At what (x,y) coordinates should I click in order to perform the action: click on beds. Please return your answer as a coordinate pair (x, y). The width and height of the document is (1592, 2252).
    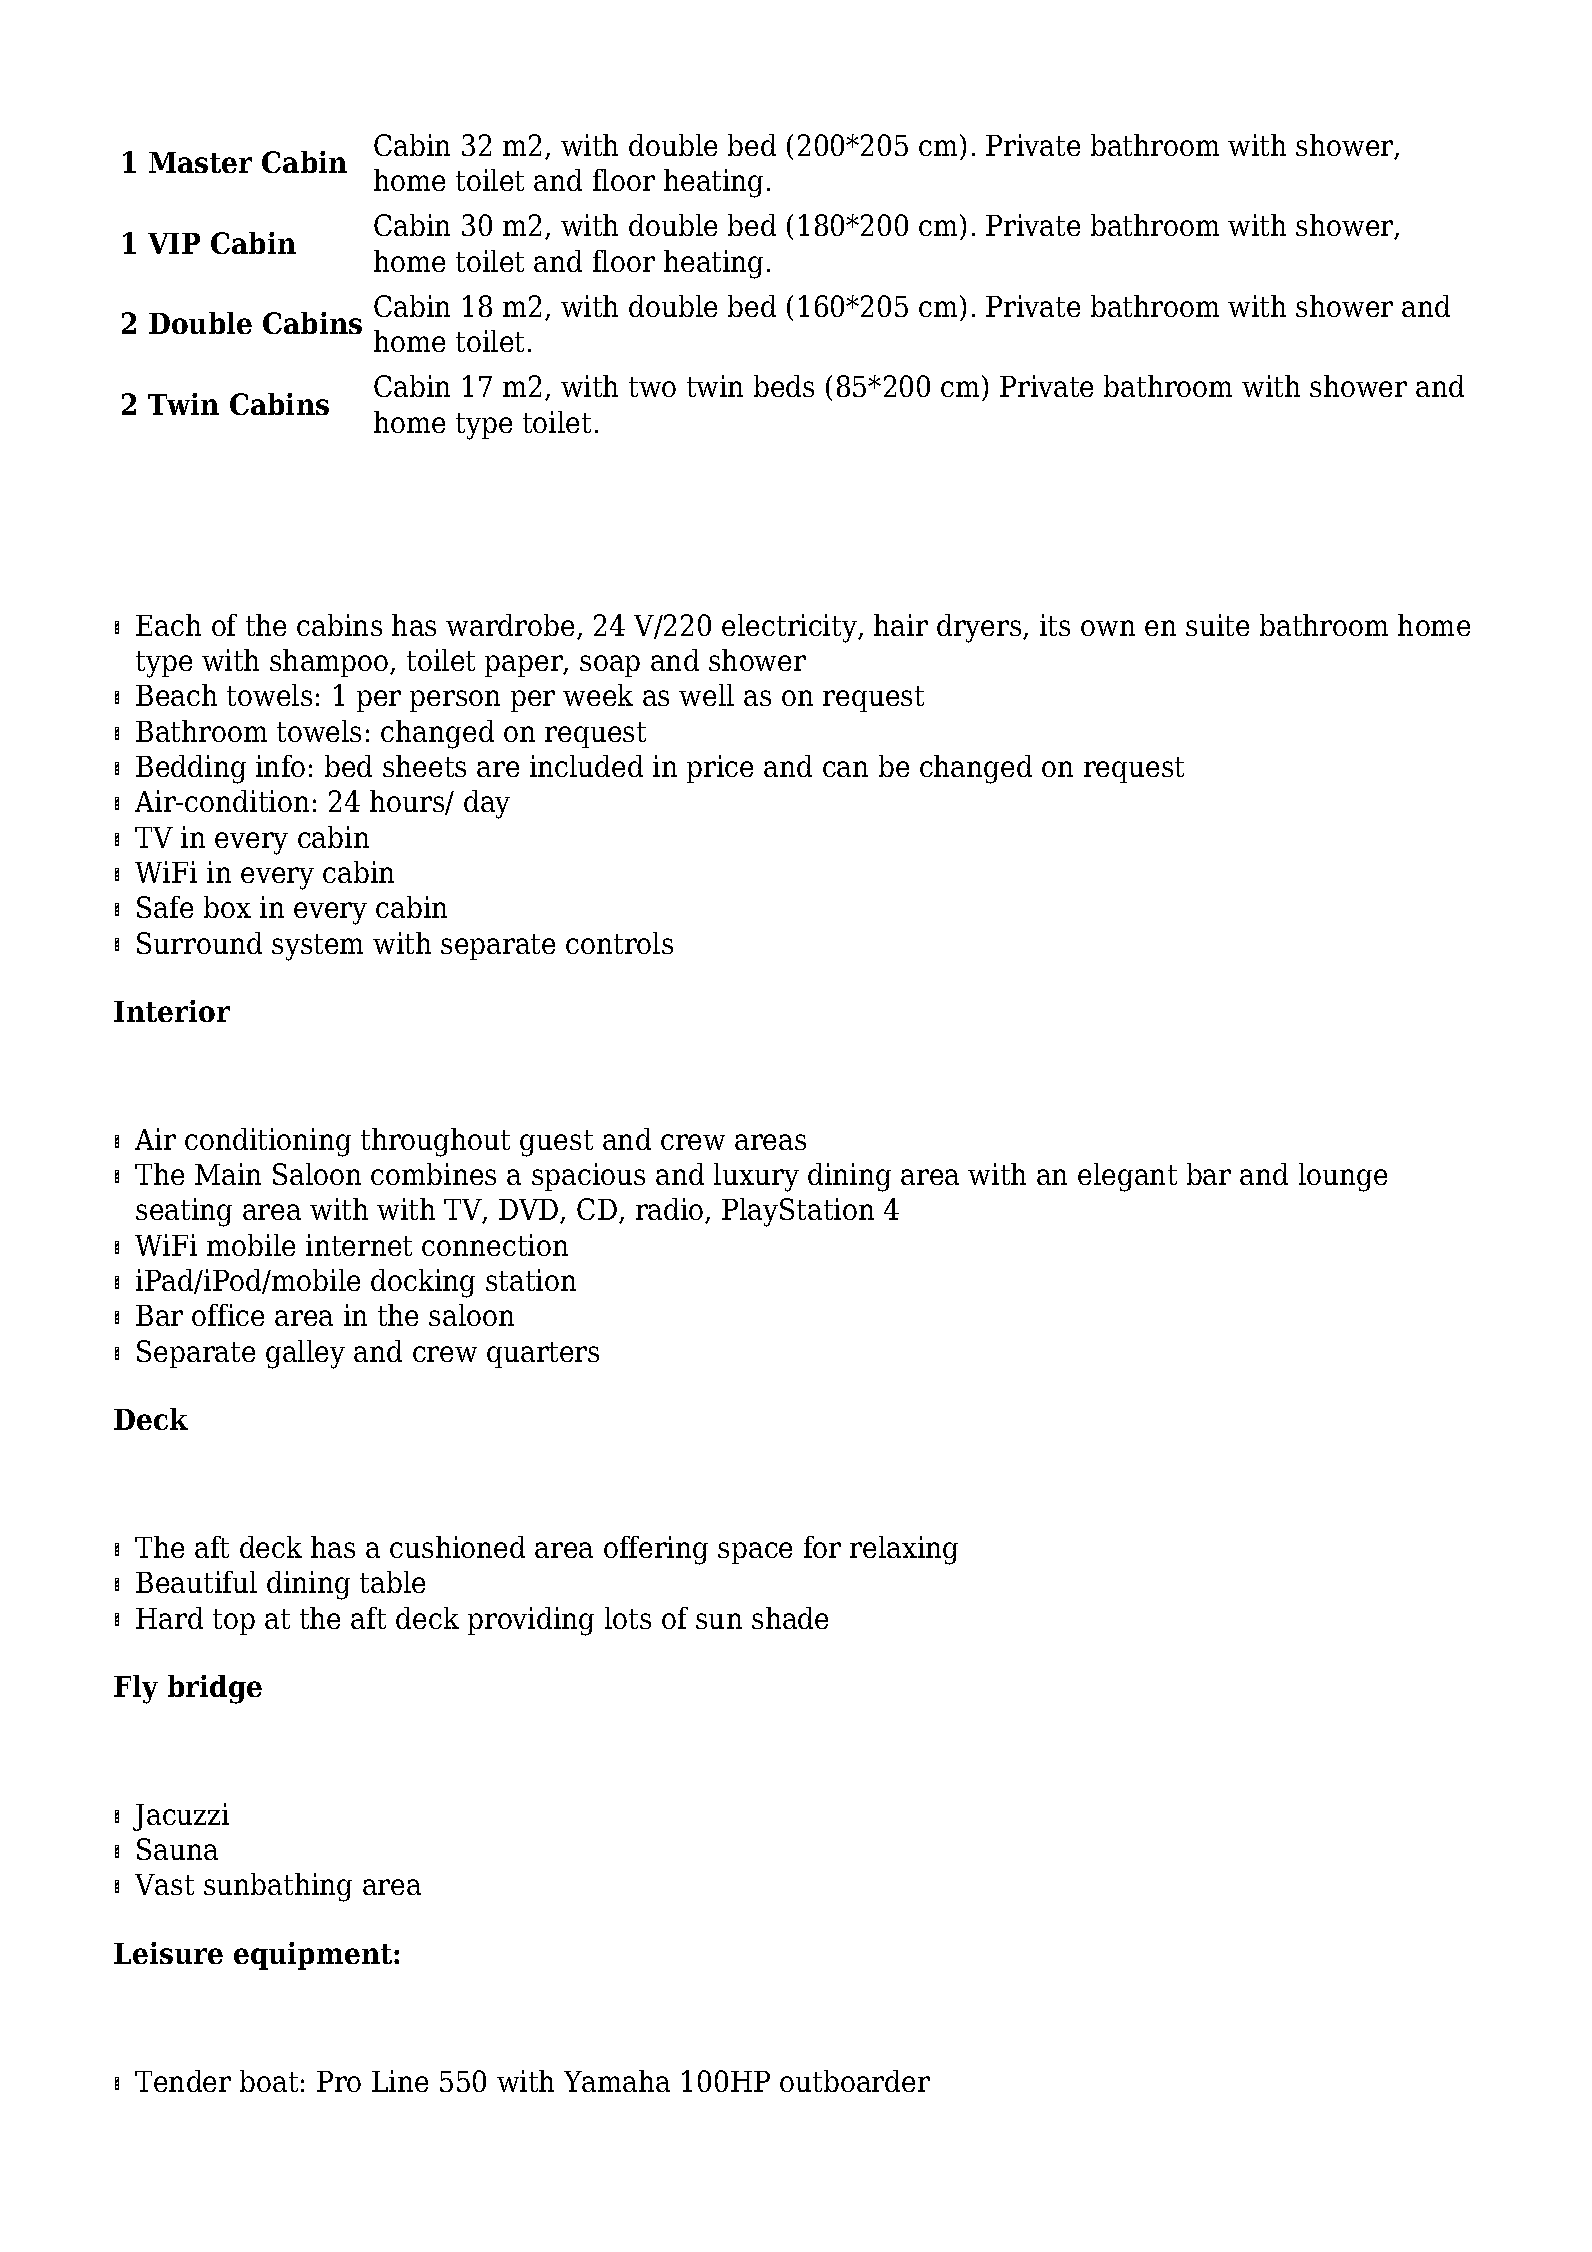
    Looking at the image, I should click on (784, 386).
